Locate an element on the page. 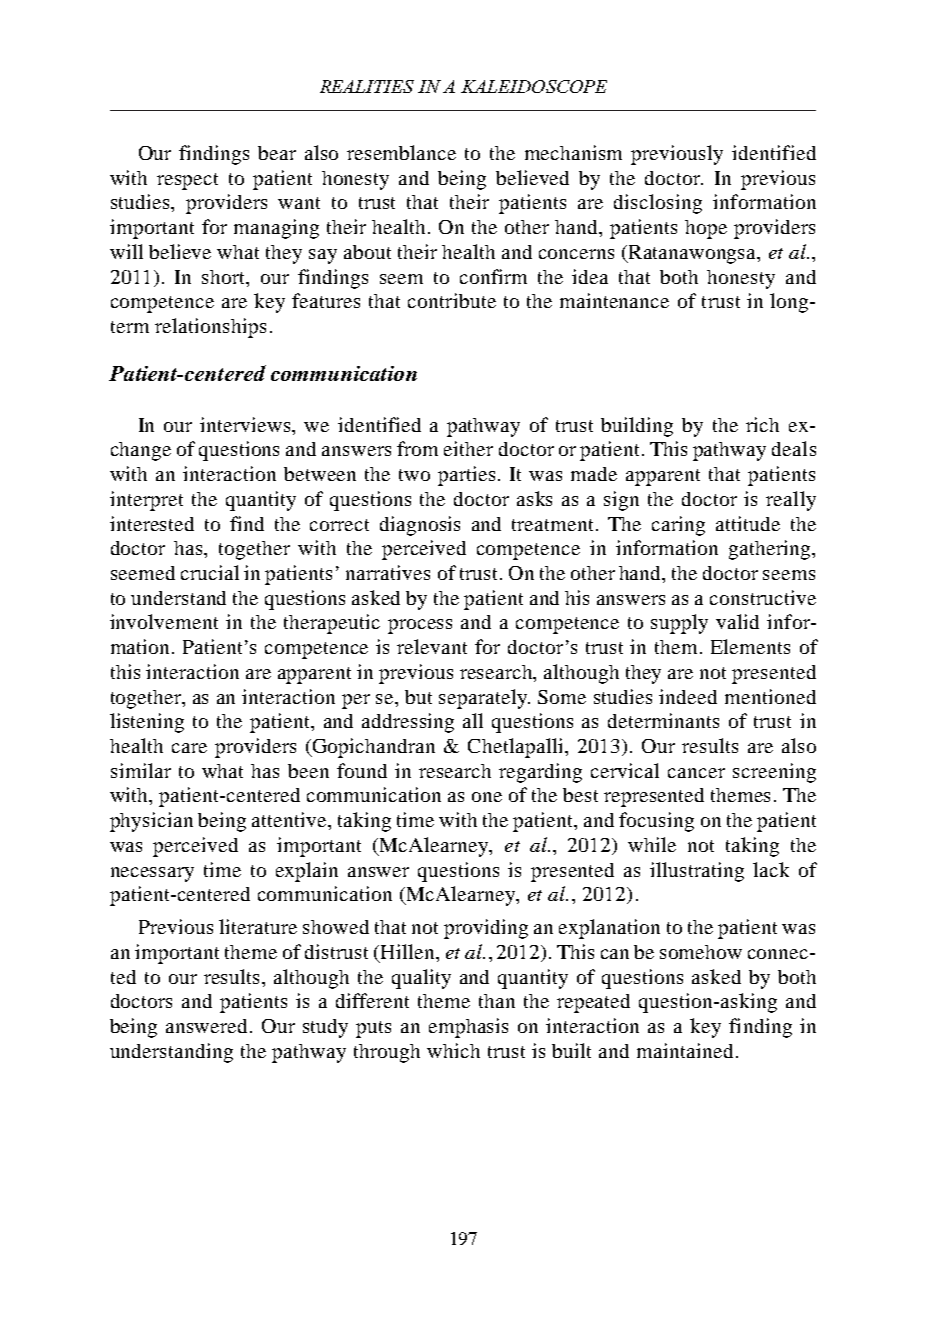 The width and height of the image is (927, 1335). maintained is located at coordinates (687, 1050).
